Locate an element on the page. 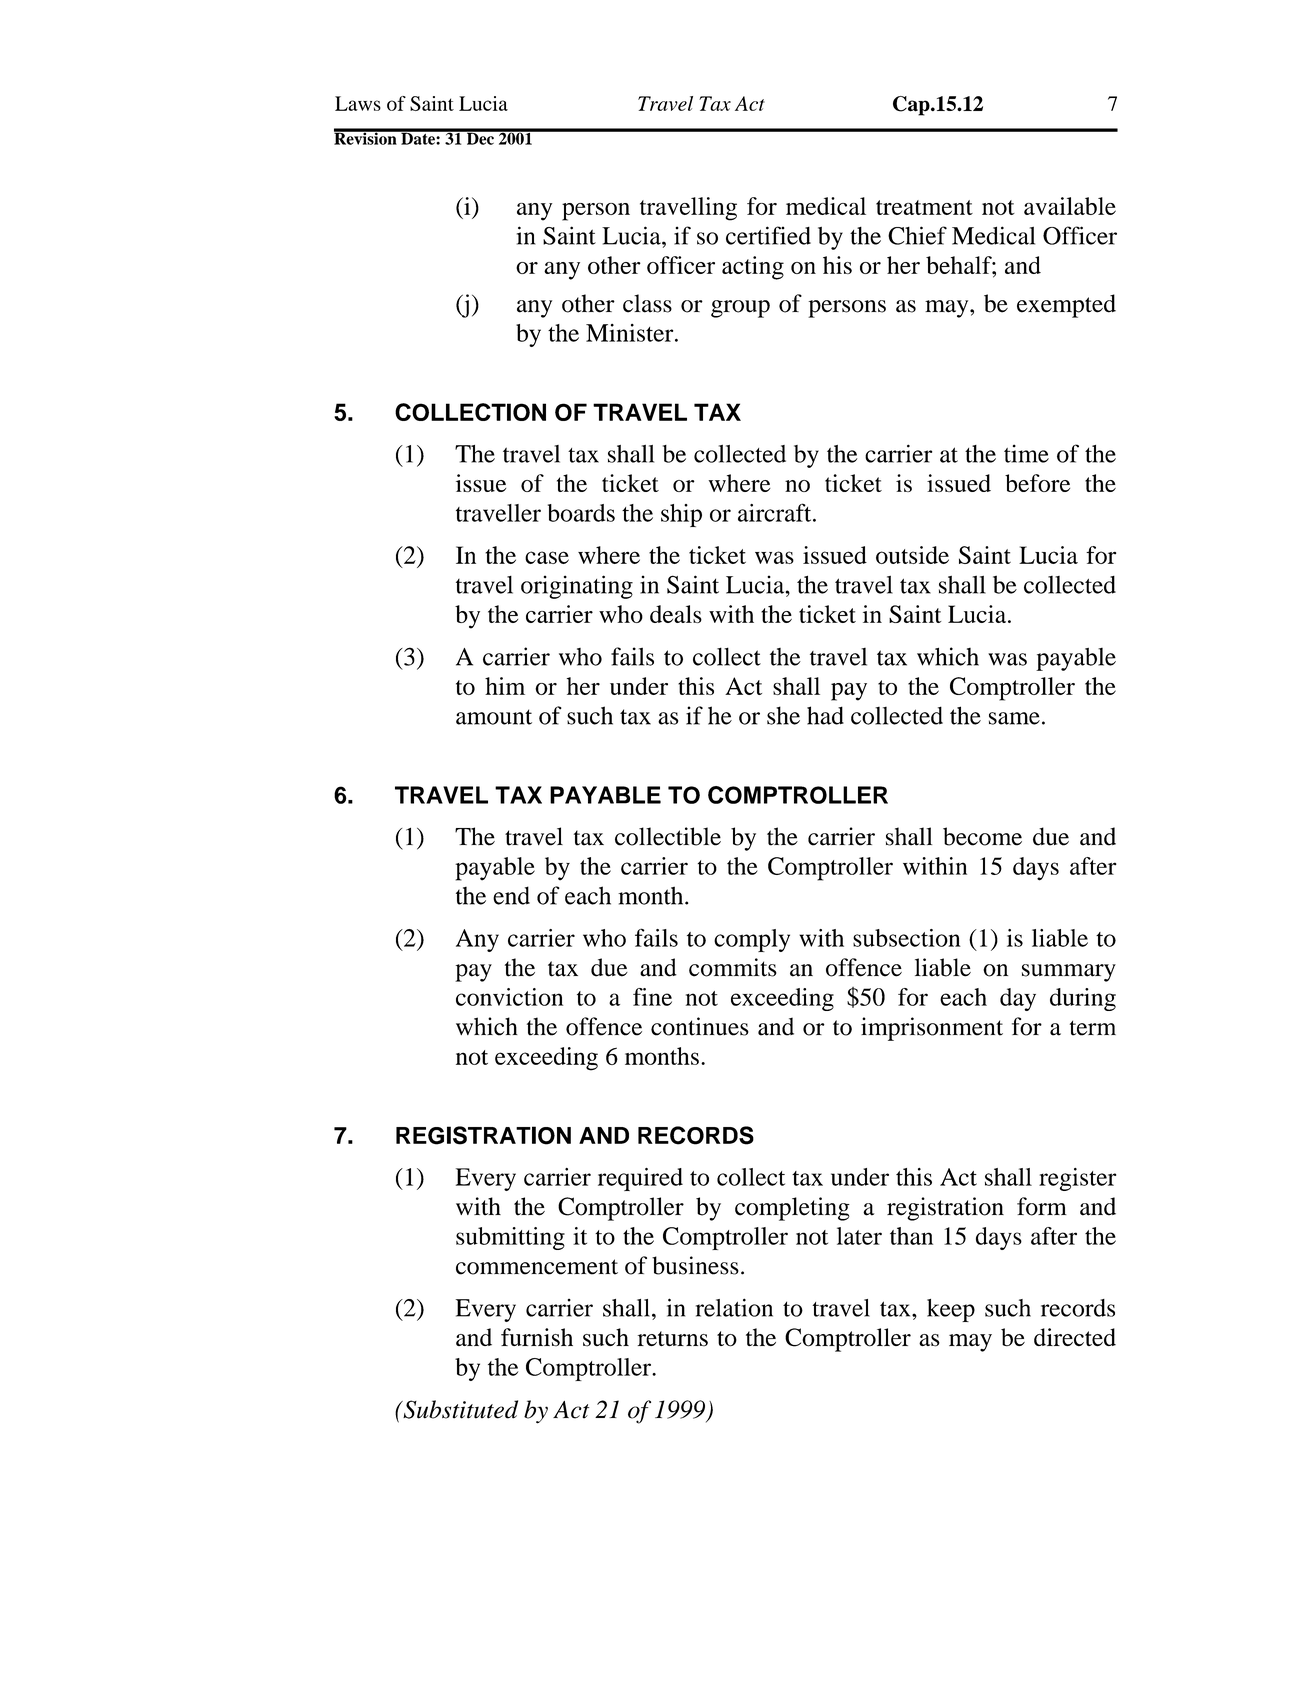  same is located at coordinates (1014, 718).
